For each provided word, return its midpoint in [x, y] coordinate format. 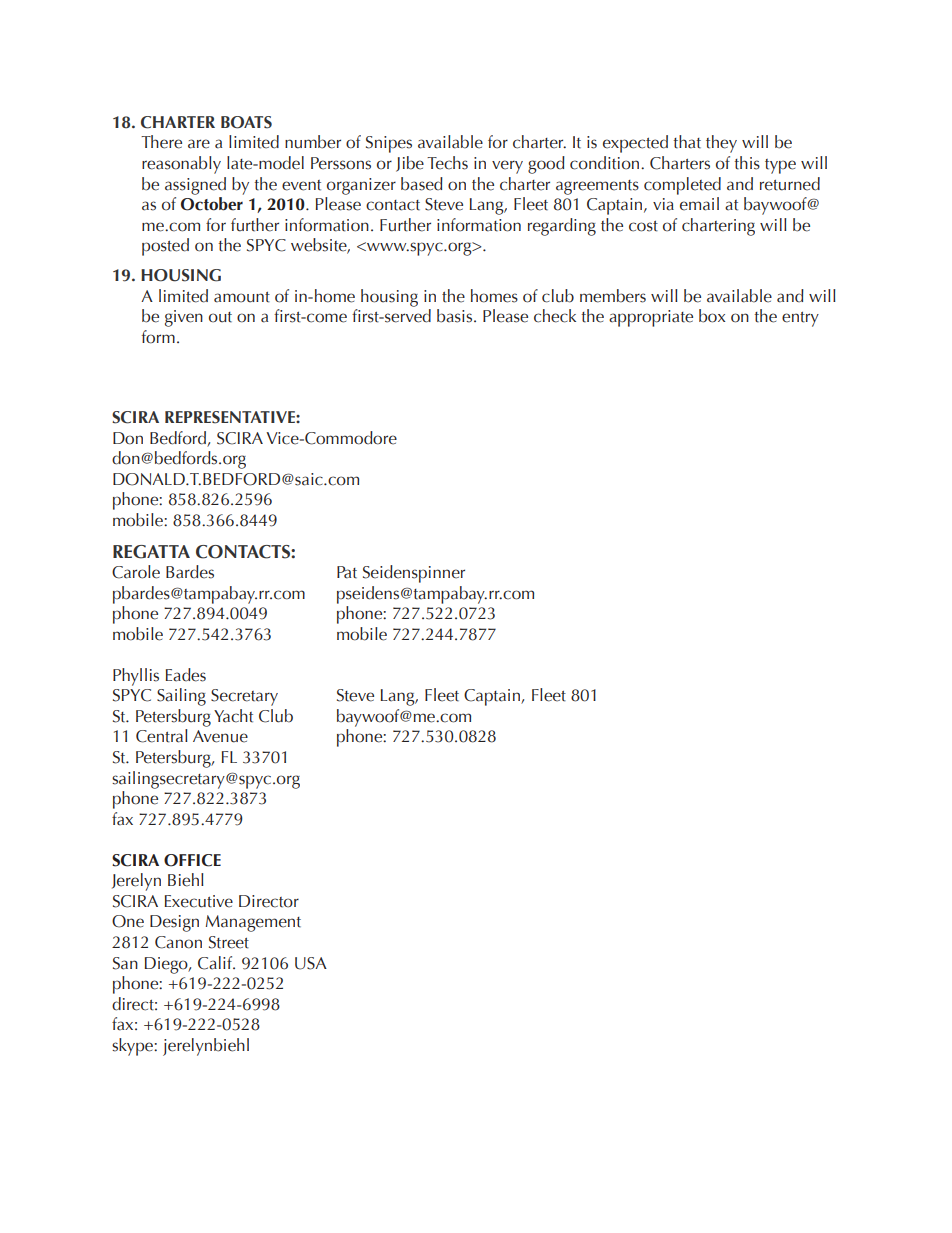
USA [311, 963]
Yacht [233, 716]
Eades [186, 675]
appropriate [651, 318]
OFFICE [192, 860]
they [721, 144]
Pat [347, 572]
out [220, 317]
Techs [447, 163]
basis [454, 316]
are [199, 144]
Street [229, 942]
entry [800, 319]
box [712, 316]
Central [162, 736]
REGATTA [151, 552]
